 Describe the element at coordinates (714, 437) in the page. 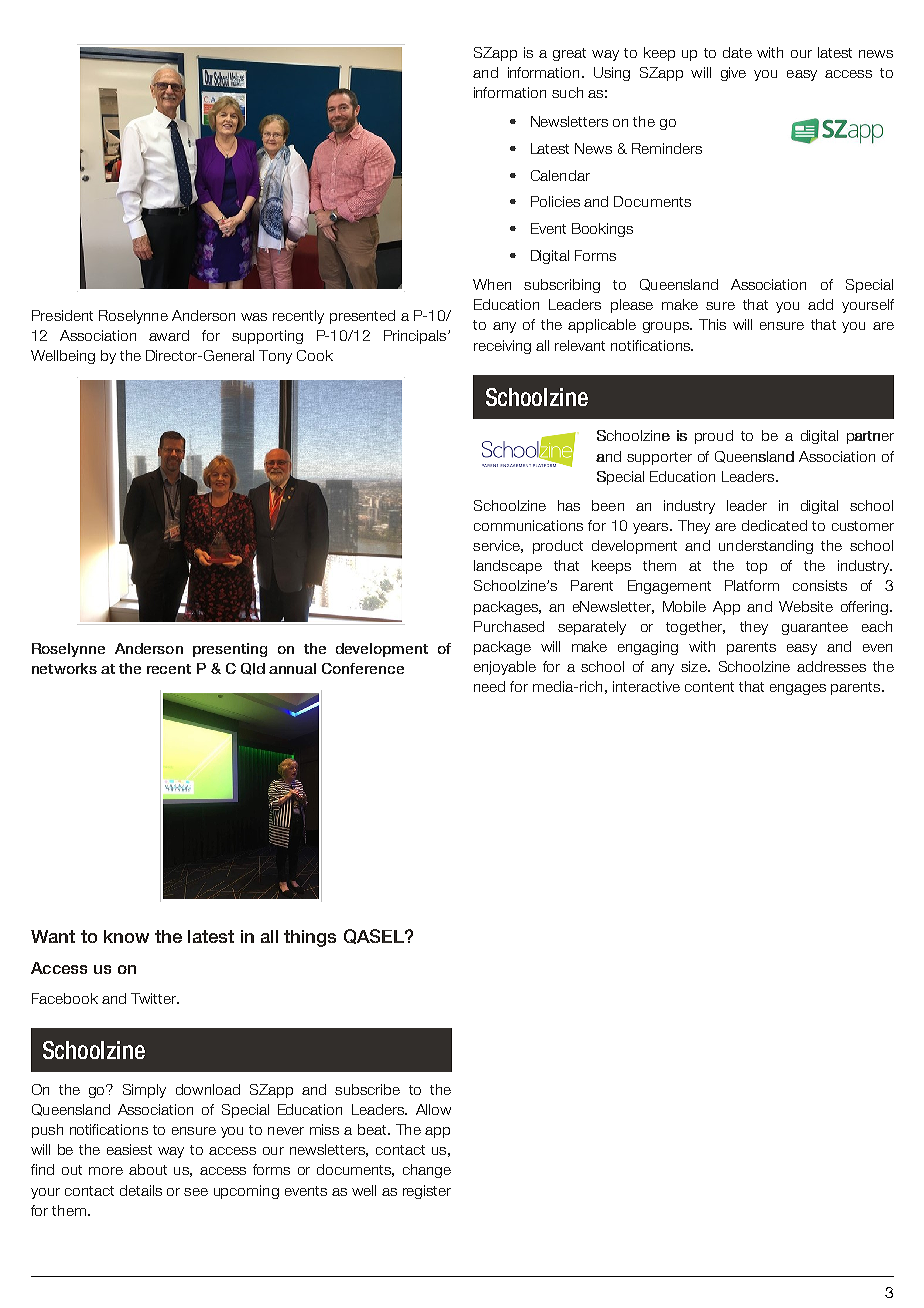

I see `proud` at that location.
